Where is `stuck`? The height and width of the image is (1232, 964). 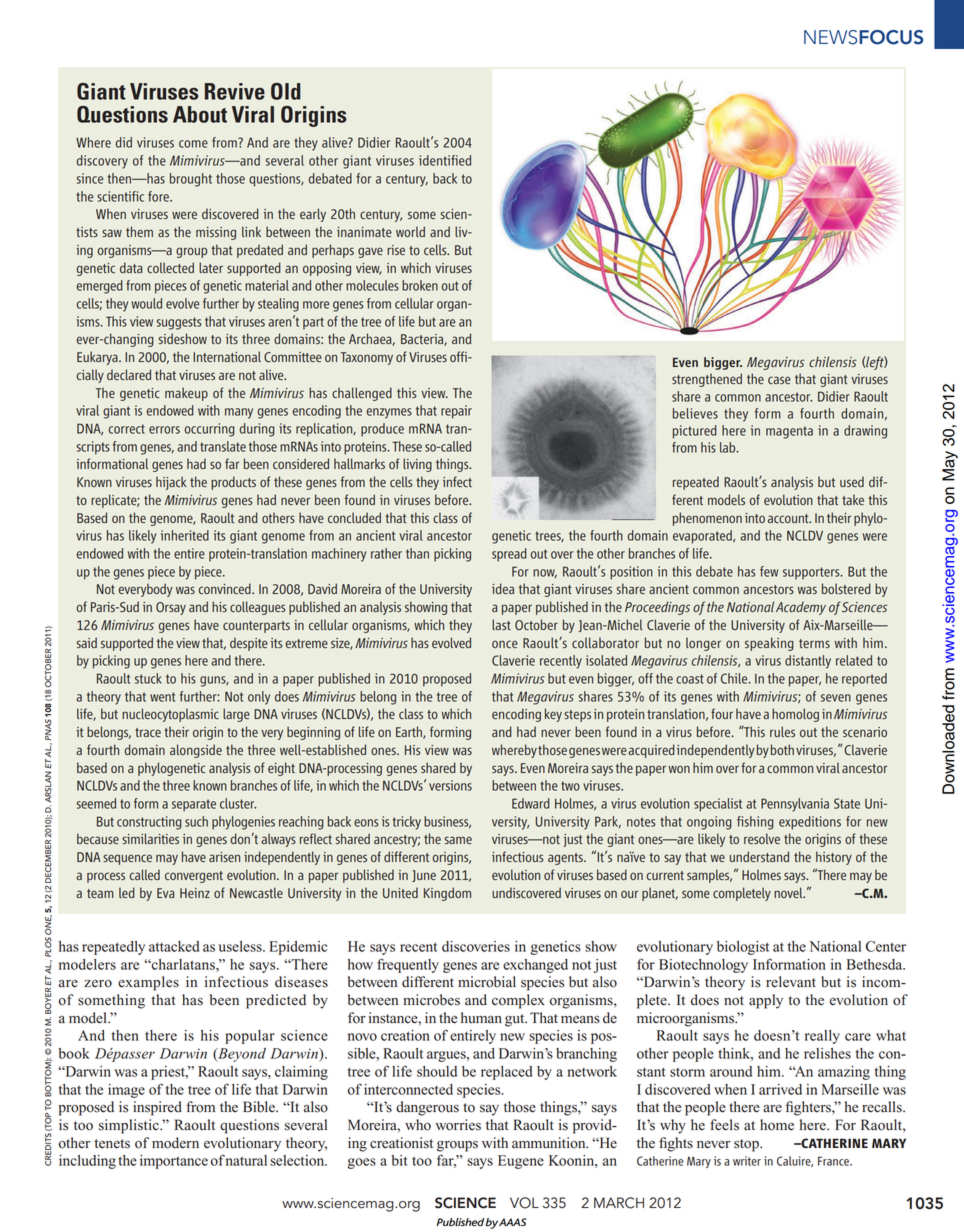 stuck is located at coordinates (148, 678).
